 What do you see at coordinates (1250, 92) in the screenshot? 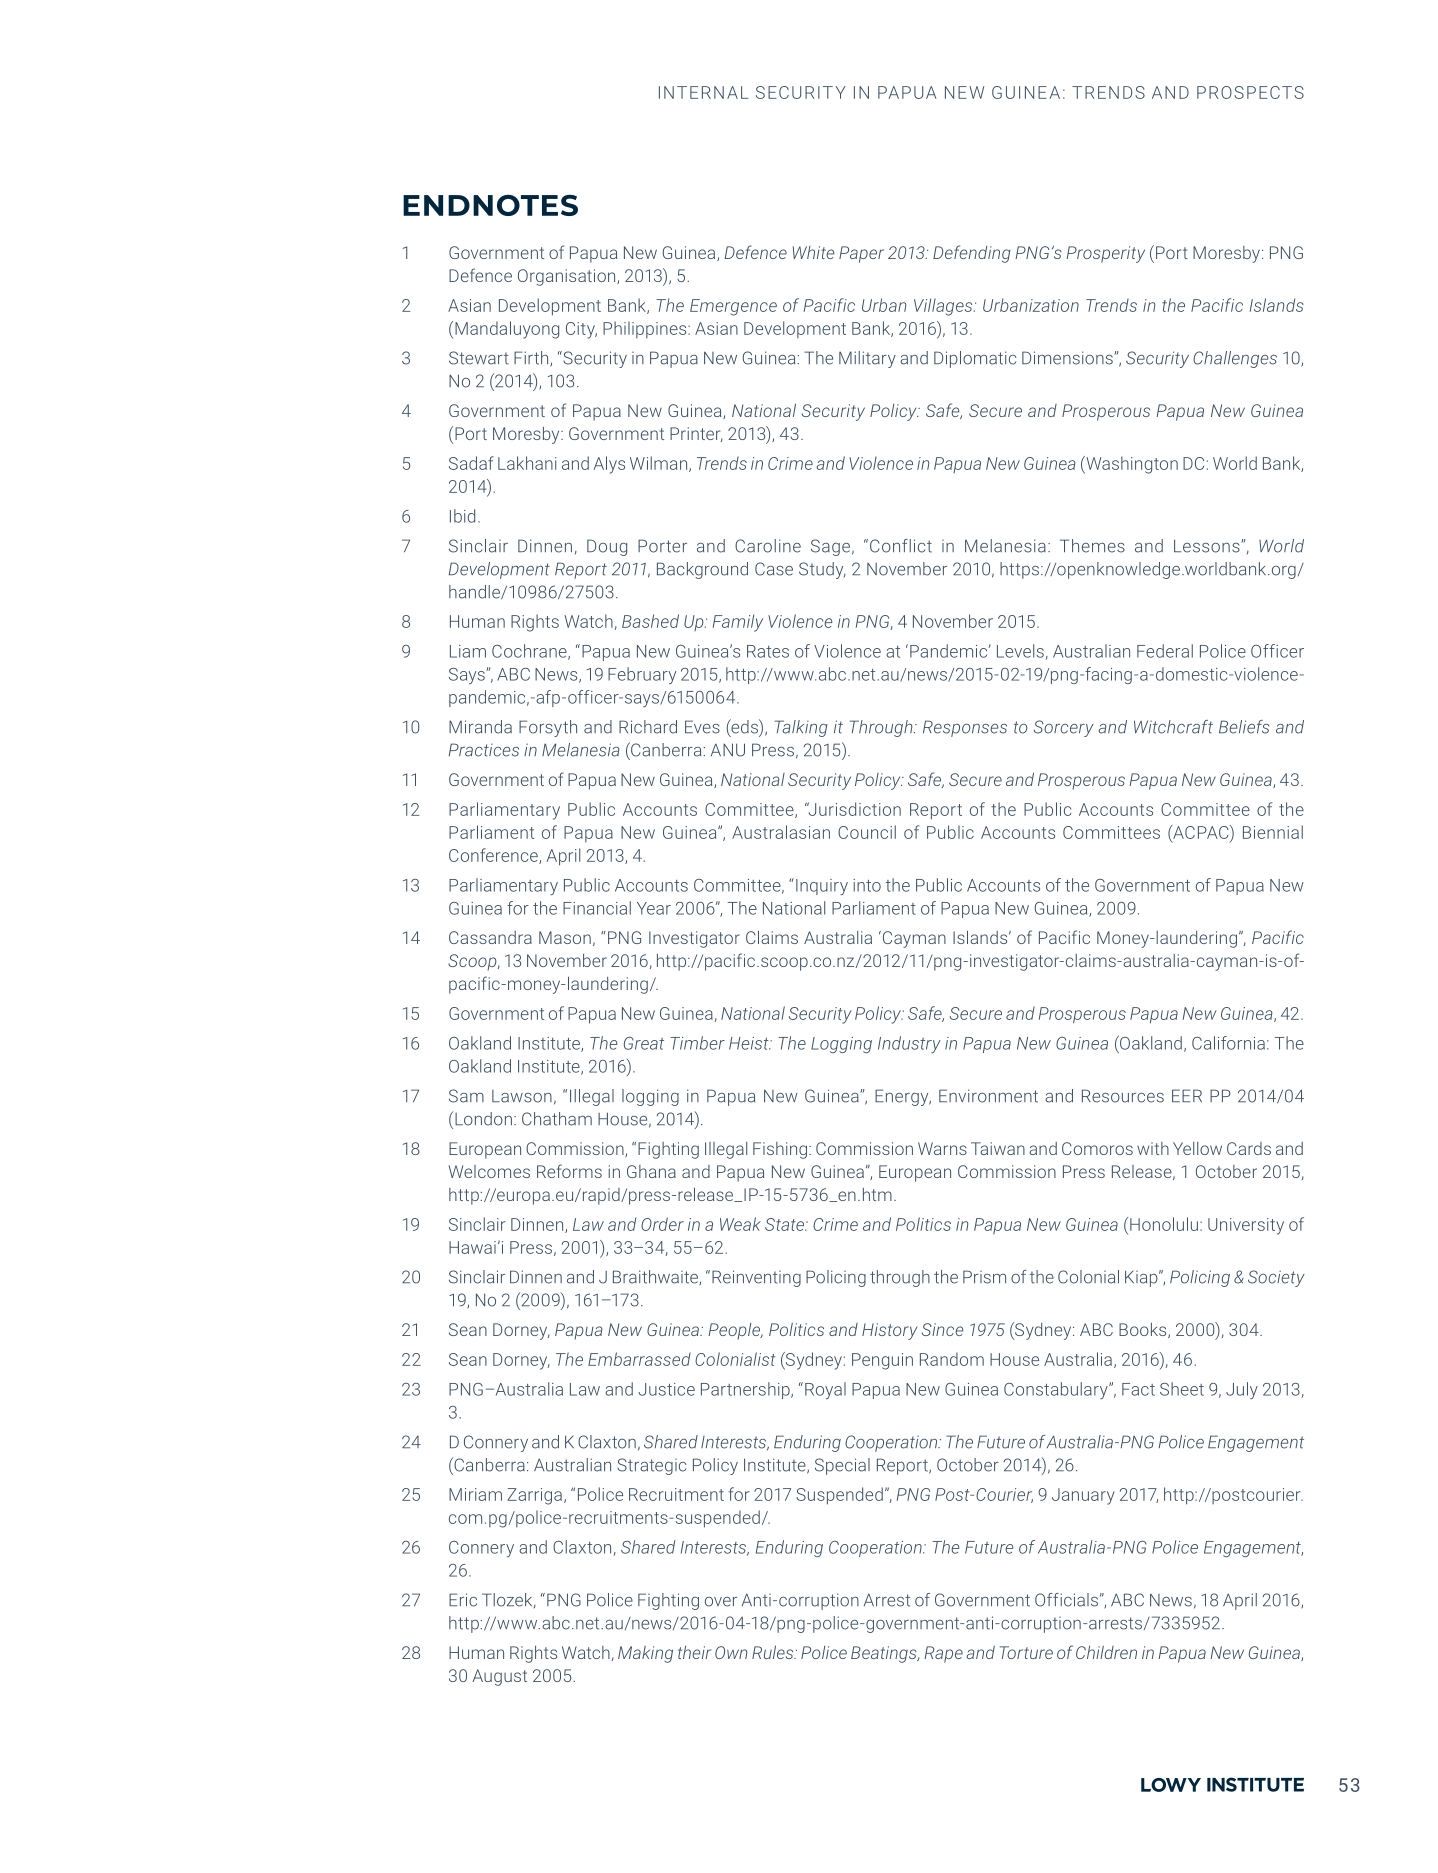
I see `PROSPECTS` at bounding box center [1250, 92].
